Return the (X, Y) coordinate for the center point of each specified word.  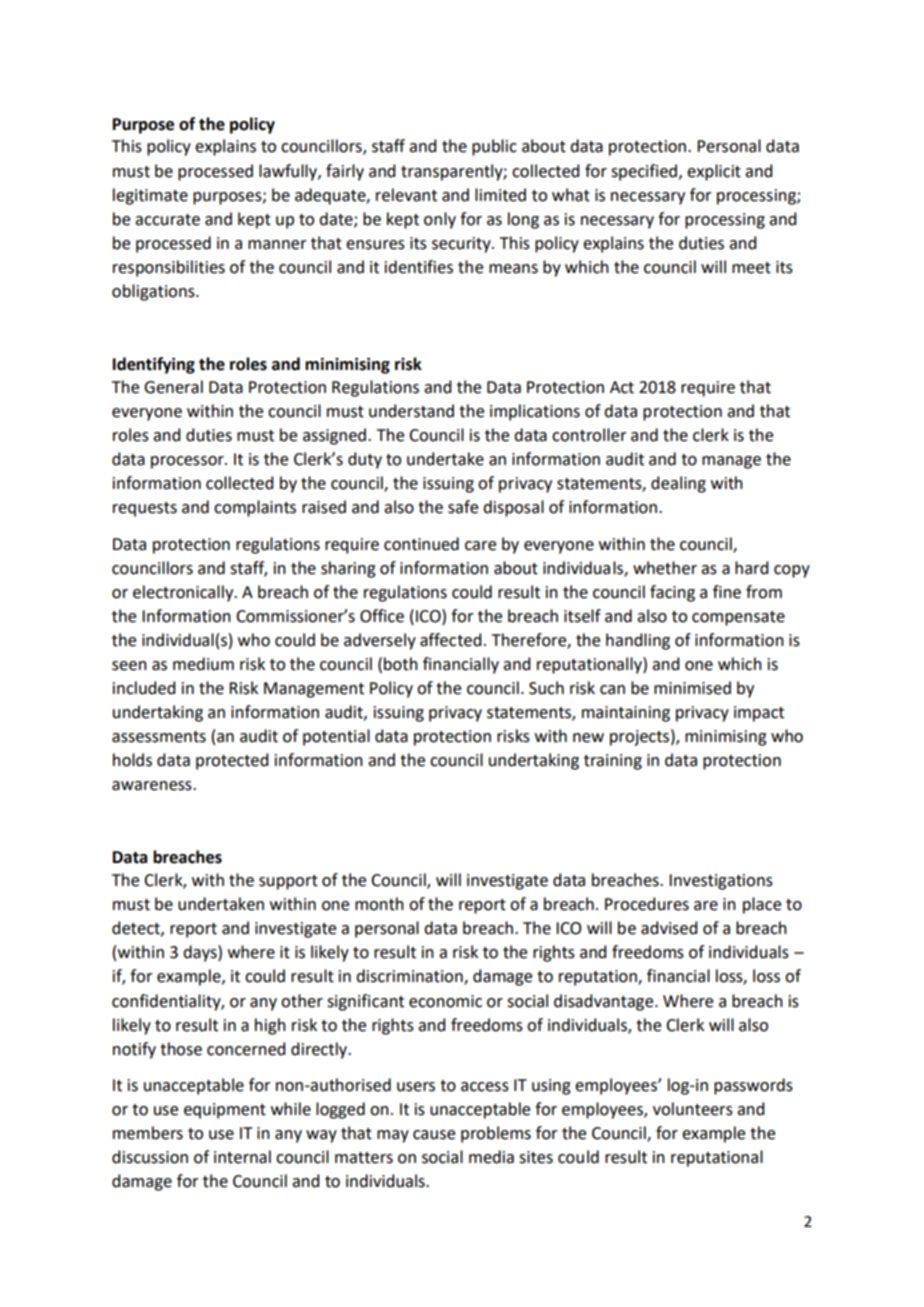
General (173, 387)
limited (500, 195)
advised (669, 928)
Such (546, 688)
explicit (714, 172)
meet (751, 268)
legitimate (150, 196)
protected (232, 761)
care (480, 546)
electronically (184, 593)
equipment (225, 1111)
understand (411, 411)
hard (751, 568)
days (201, 953)
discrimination (410, 977)
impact (759, 714)
